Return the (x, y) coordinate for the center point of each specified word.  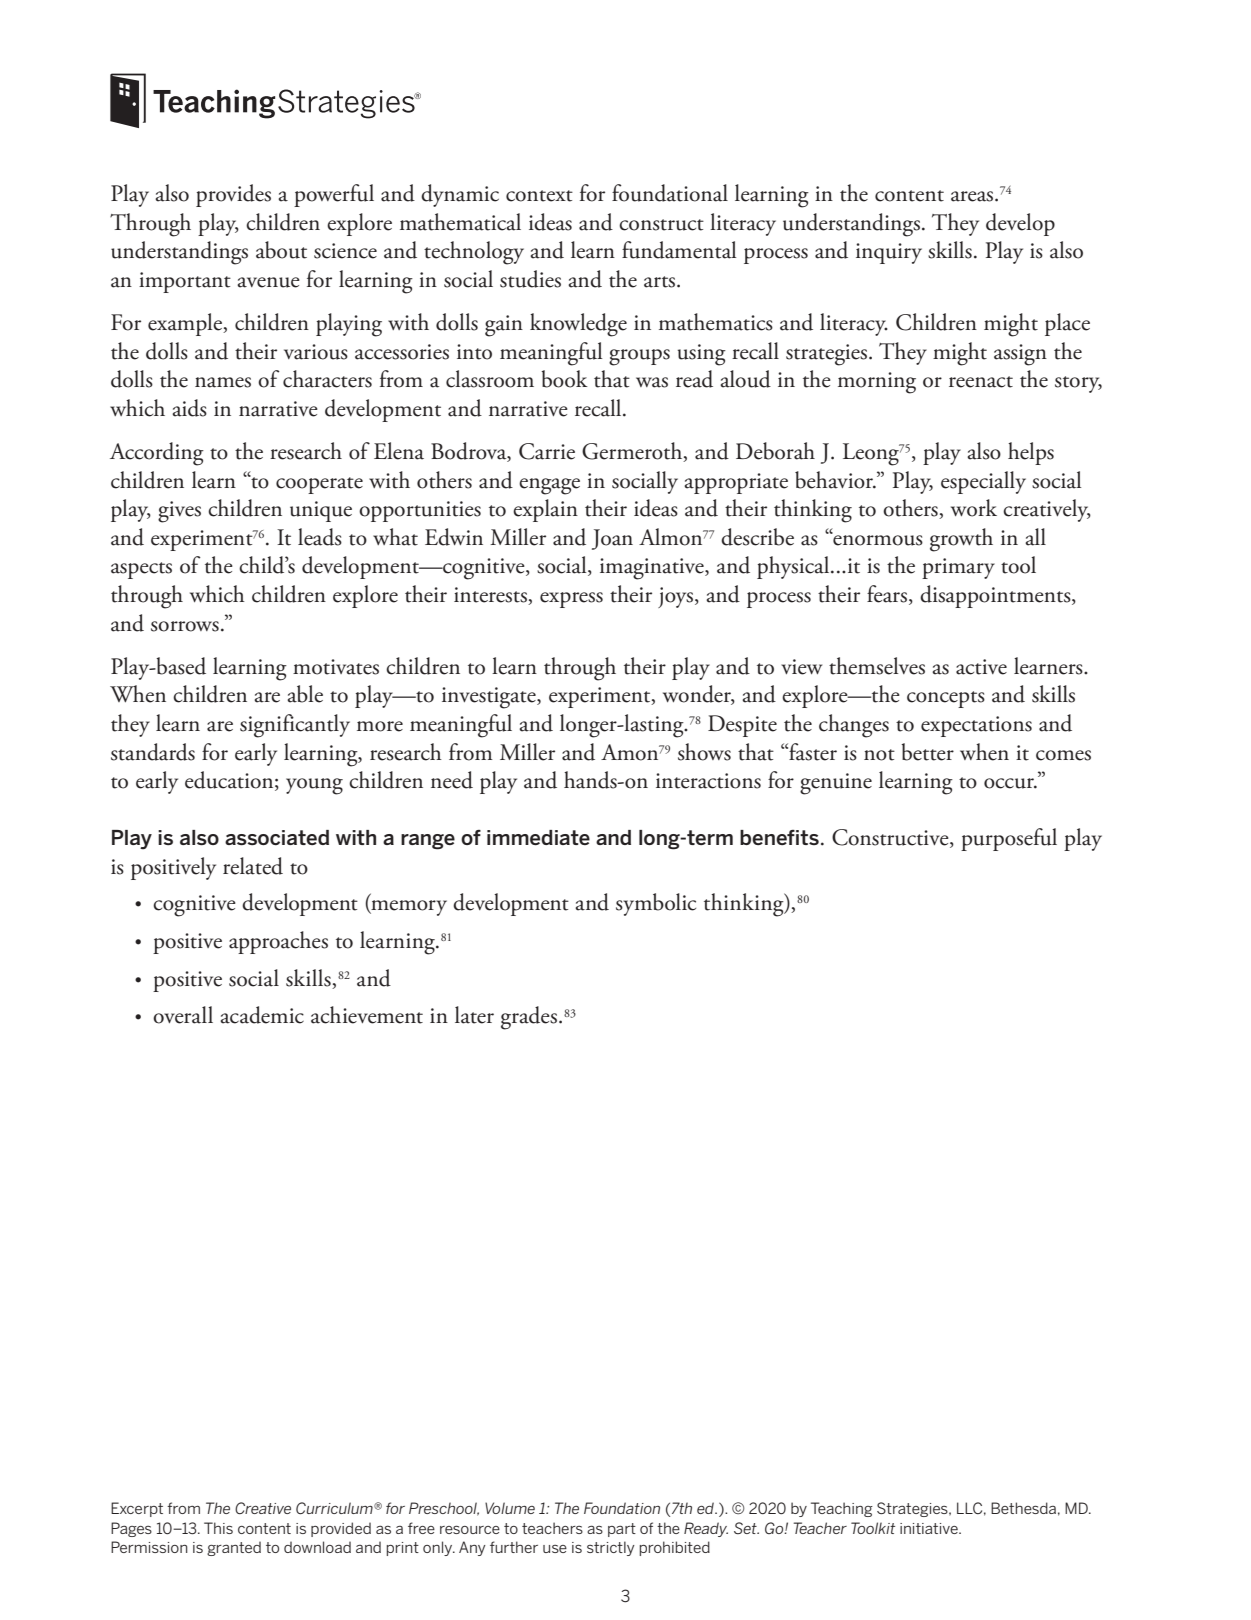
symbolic (656, 904)
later (474, 1015)
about (281, 250)
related (253, 866)
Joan (612, 539)
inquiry (889, 253)
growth (961, 540)
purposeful (1009, 839)
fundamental (679, 250)
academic (262, 1015)
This (218, 1528)
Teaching (842, 1509)
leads (320, 537)
